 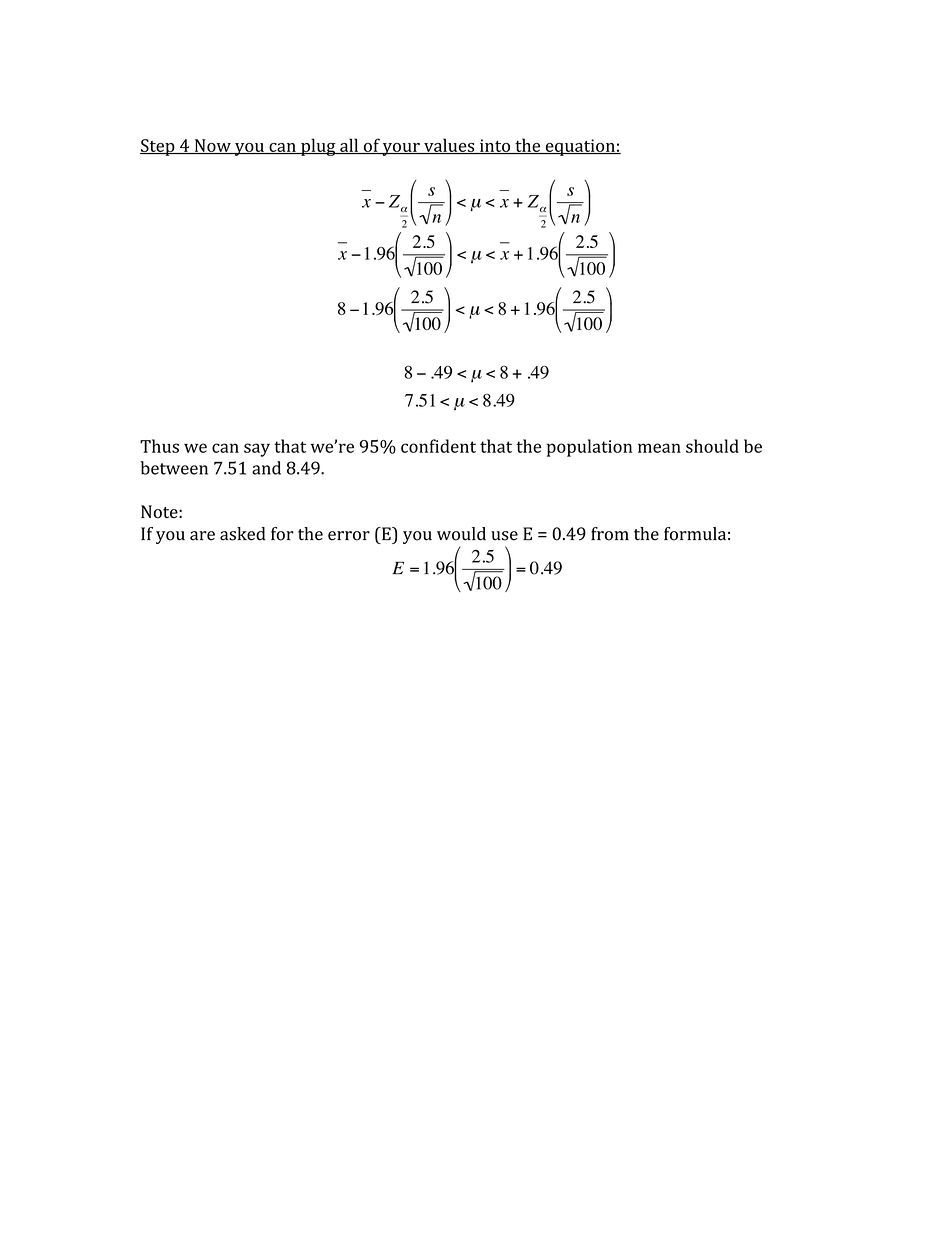 What do you see at coordinates (461, 534) in the screenshot?
I see `would` at bounding box center [461, 534].
